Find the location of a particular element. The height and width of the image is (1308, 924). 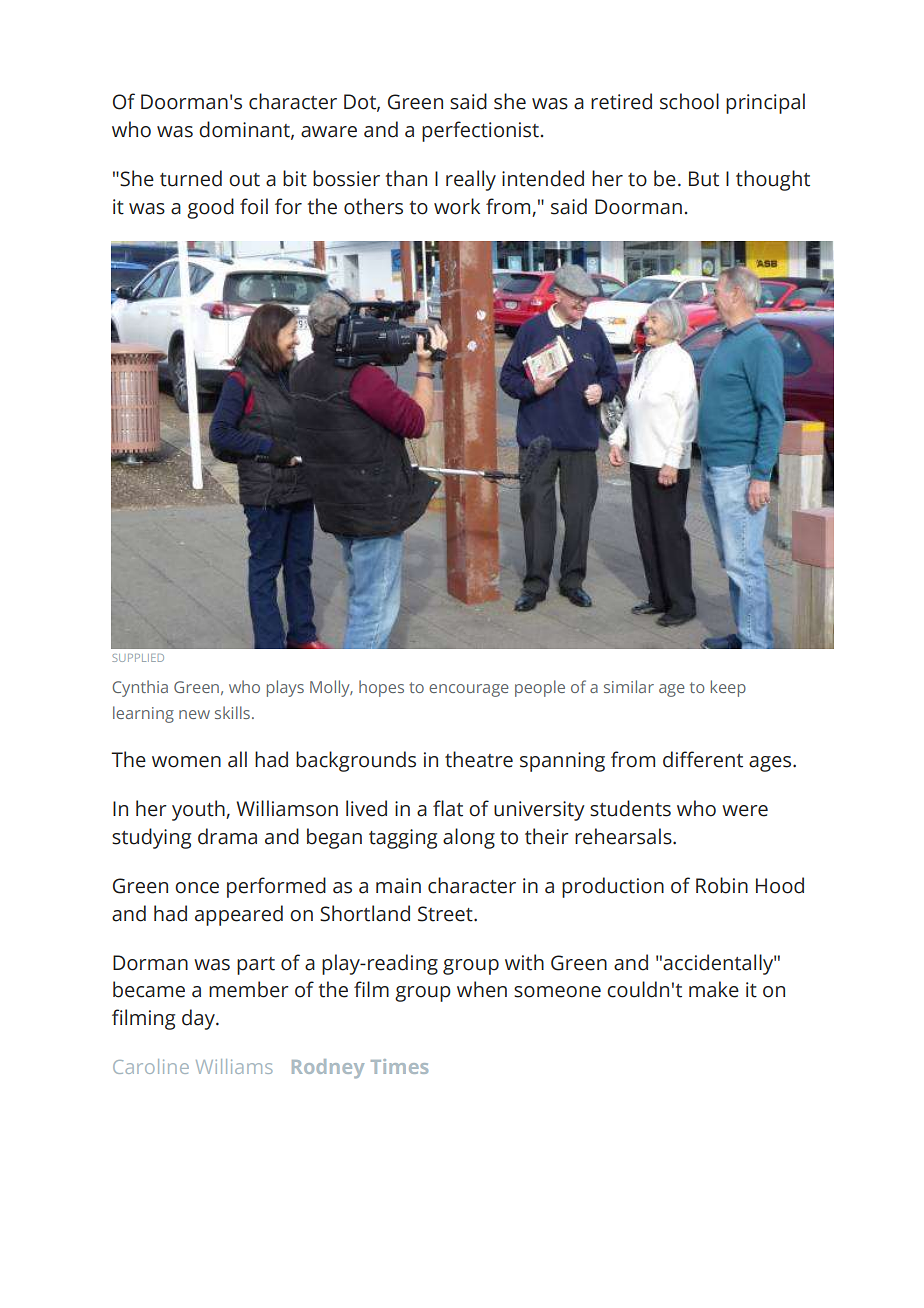

keep is located at coordinates (728, 688).
